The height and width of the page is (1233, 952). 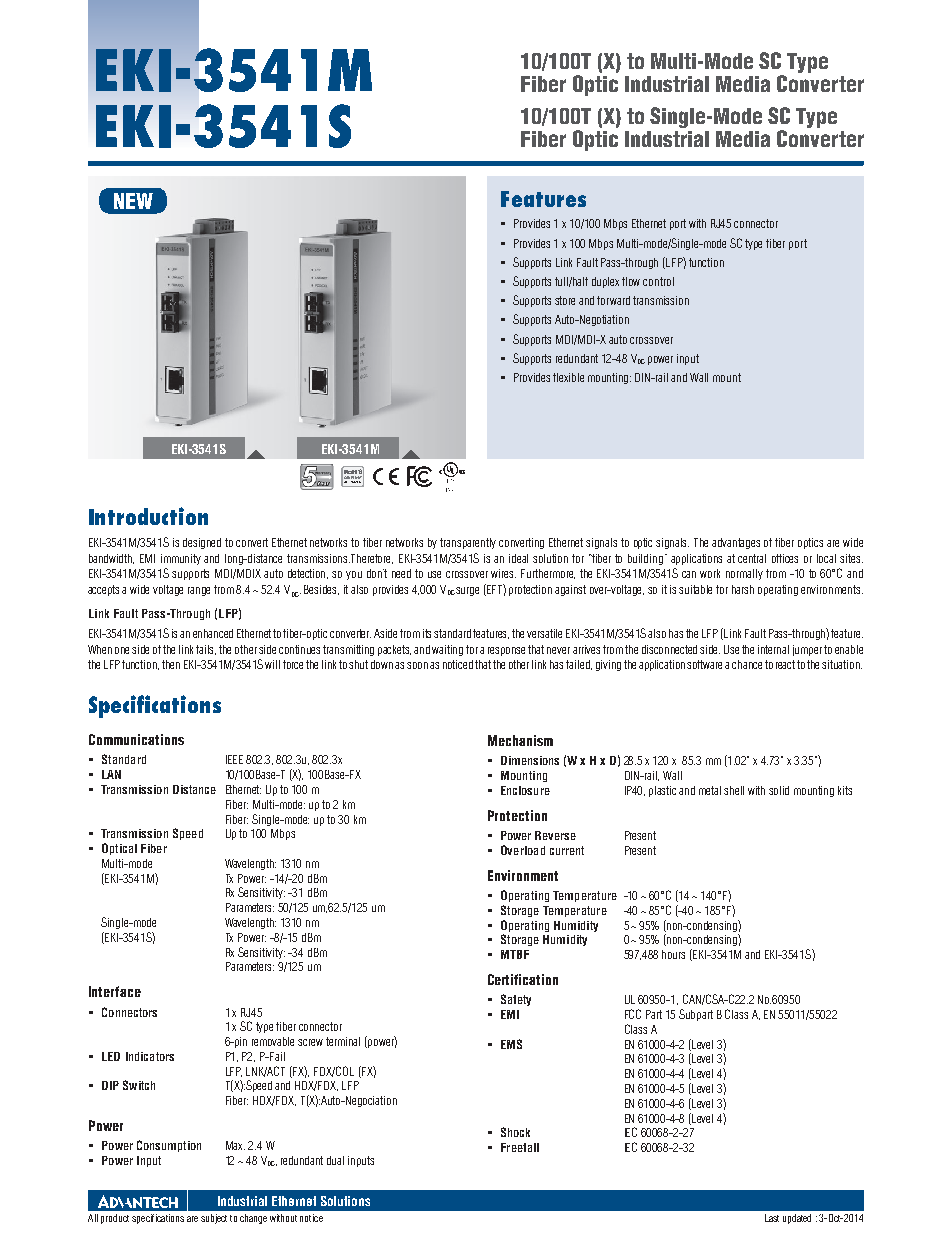 What do you see at coordinates (136, 739) in the page?
I see `Communications` at bounding box center [136, 739].
